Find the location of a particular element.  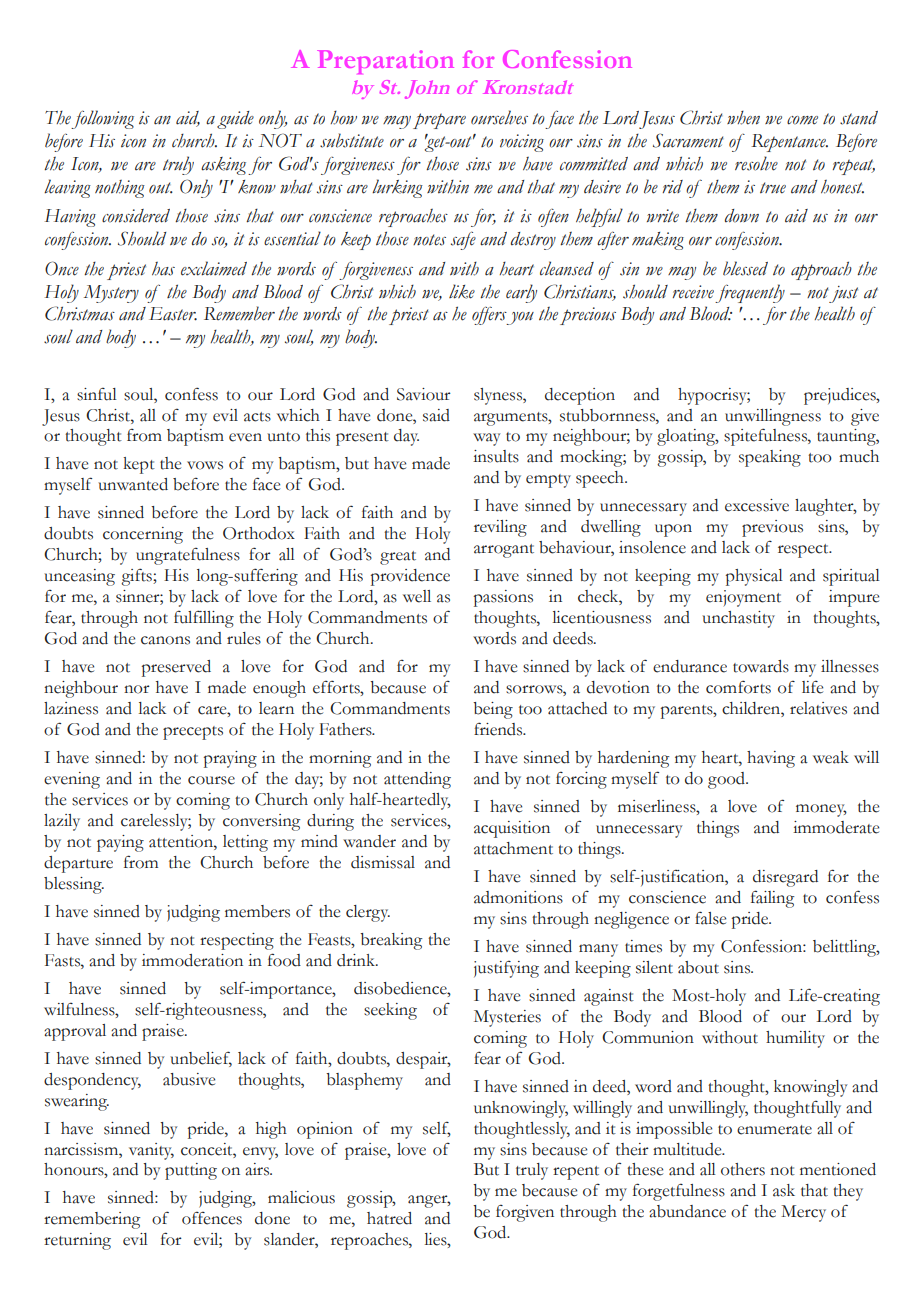

towards is located at coordinates (761, 666).
